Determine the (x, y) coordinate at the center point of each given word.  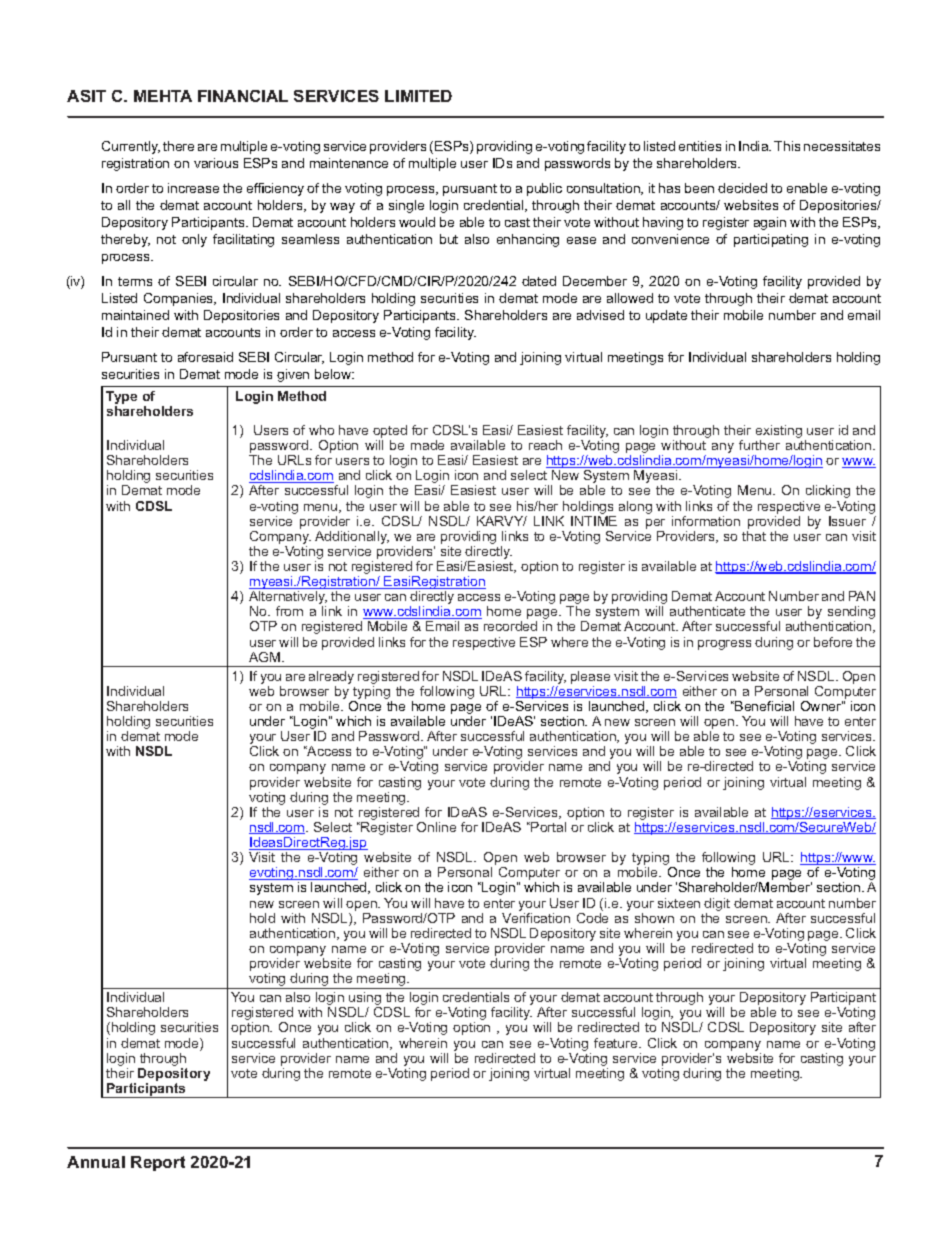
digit (717, 904)
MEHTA (163, 96)
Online (436, 827)
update (666, 316)
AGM (266, 657)
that (754, 536)
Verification (536, 916)
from (289, 611)
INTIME (594, 519)
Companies (180, 299)
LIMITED (418, 96)
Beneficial (763, 706)
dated (539, 281)
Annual (96, 1162)
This (787, 146)
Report (158, 1163)
